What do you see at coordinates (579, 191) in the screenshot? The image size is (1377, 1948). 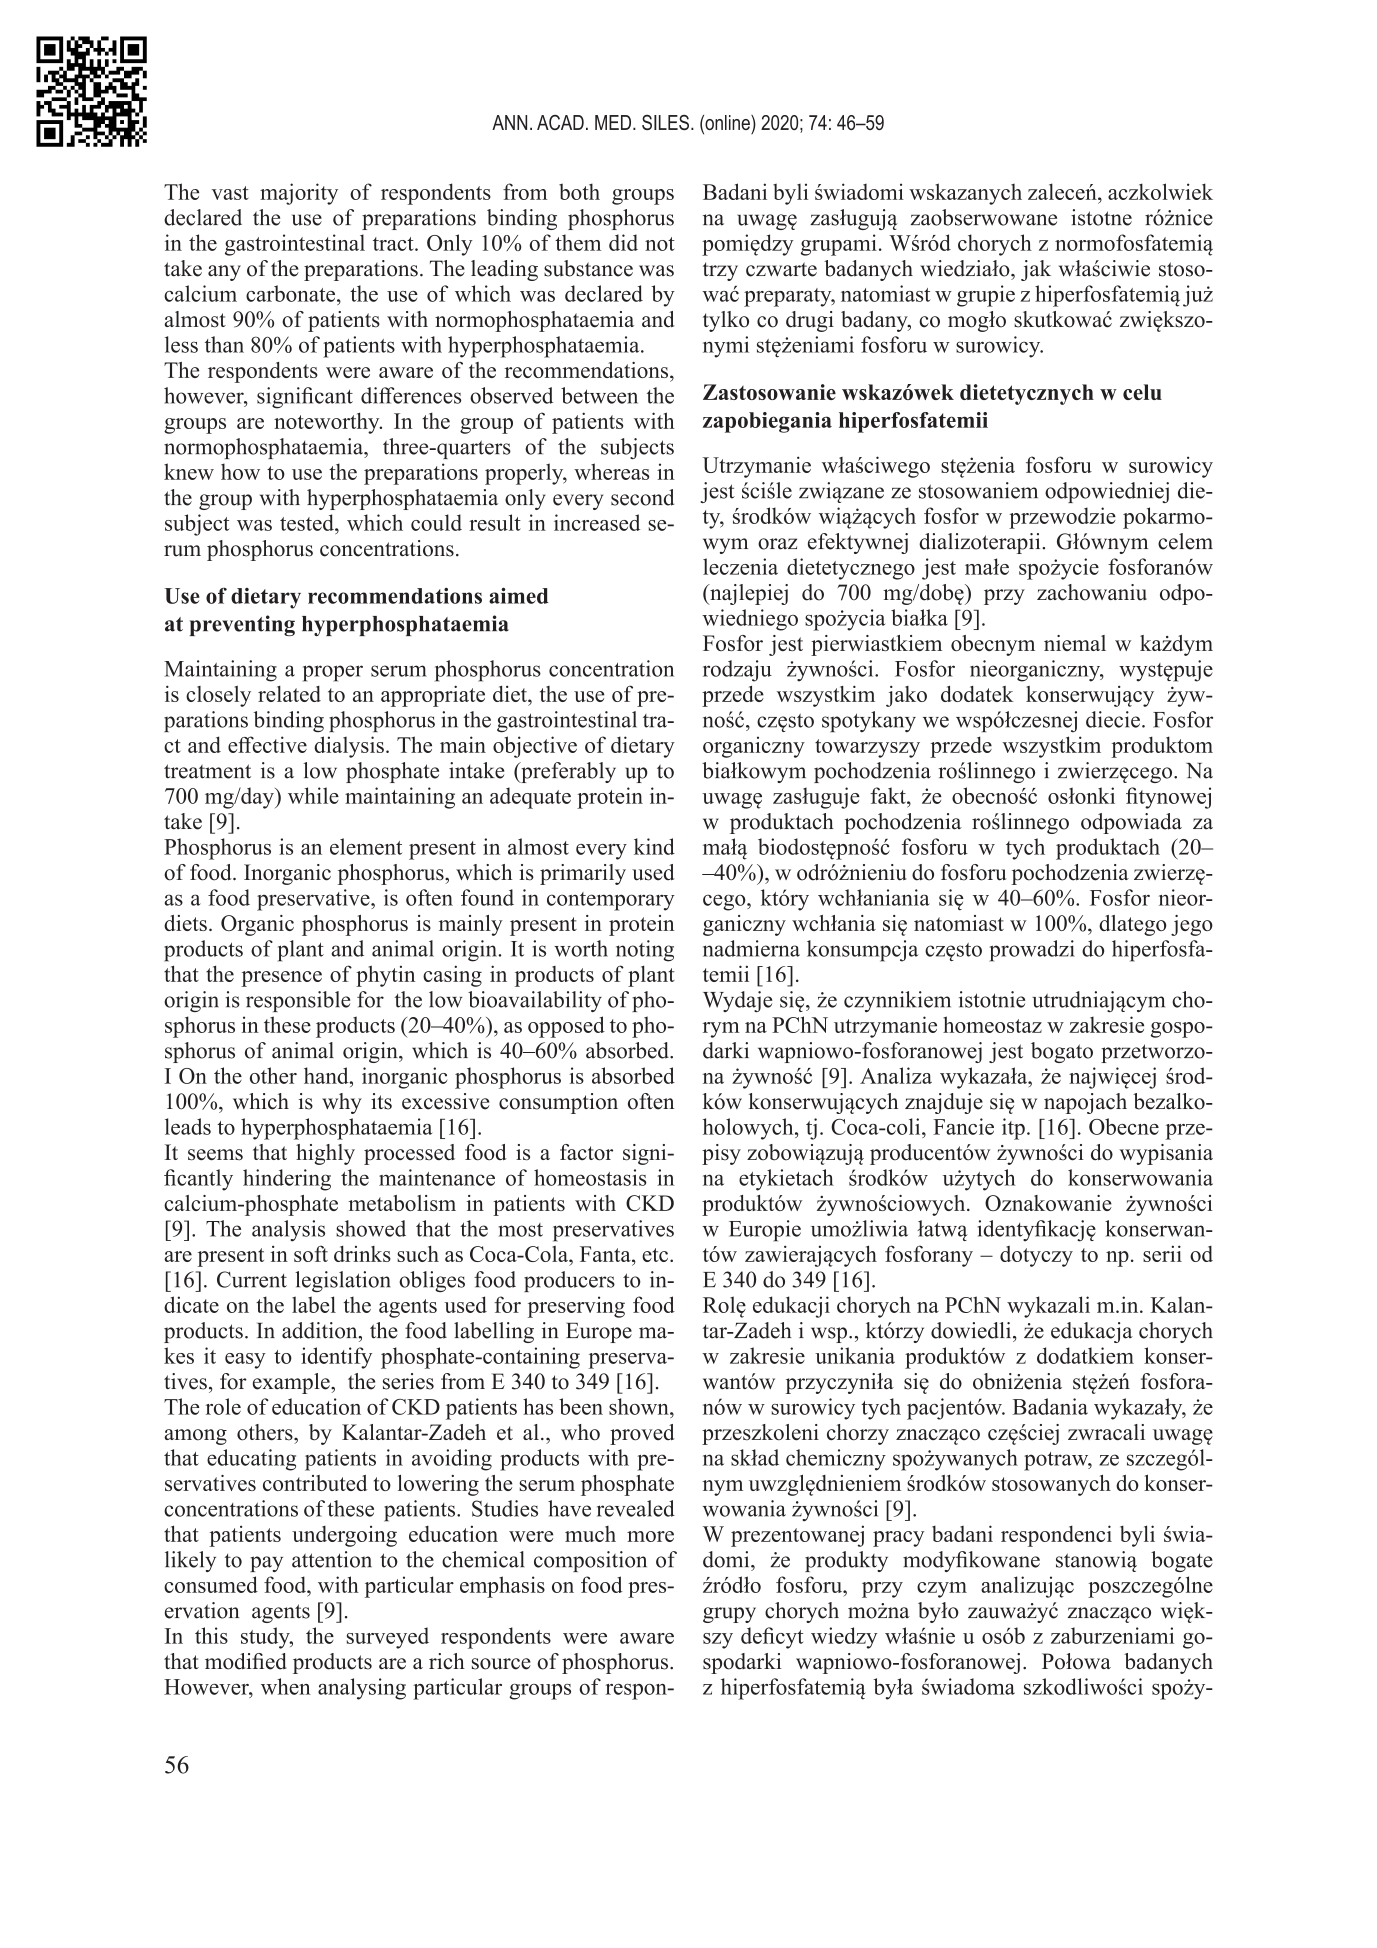 I see `both` at bounding box center [579, 191].
